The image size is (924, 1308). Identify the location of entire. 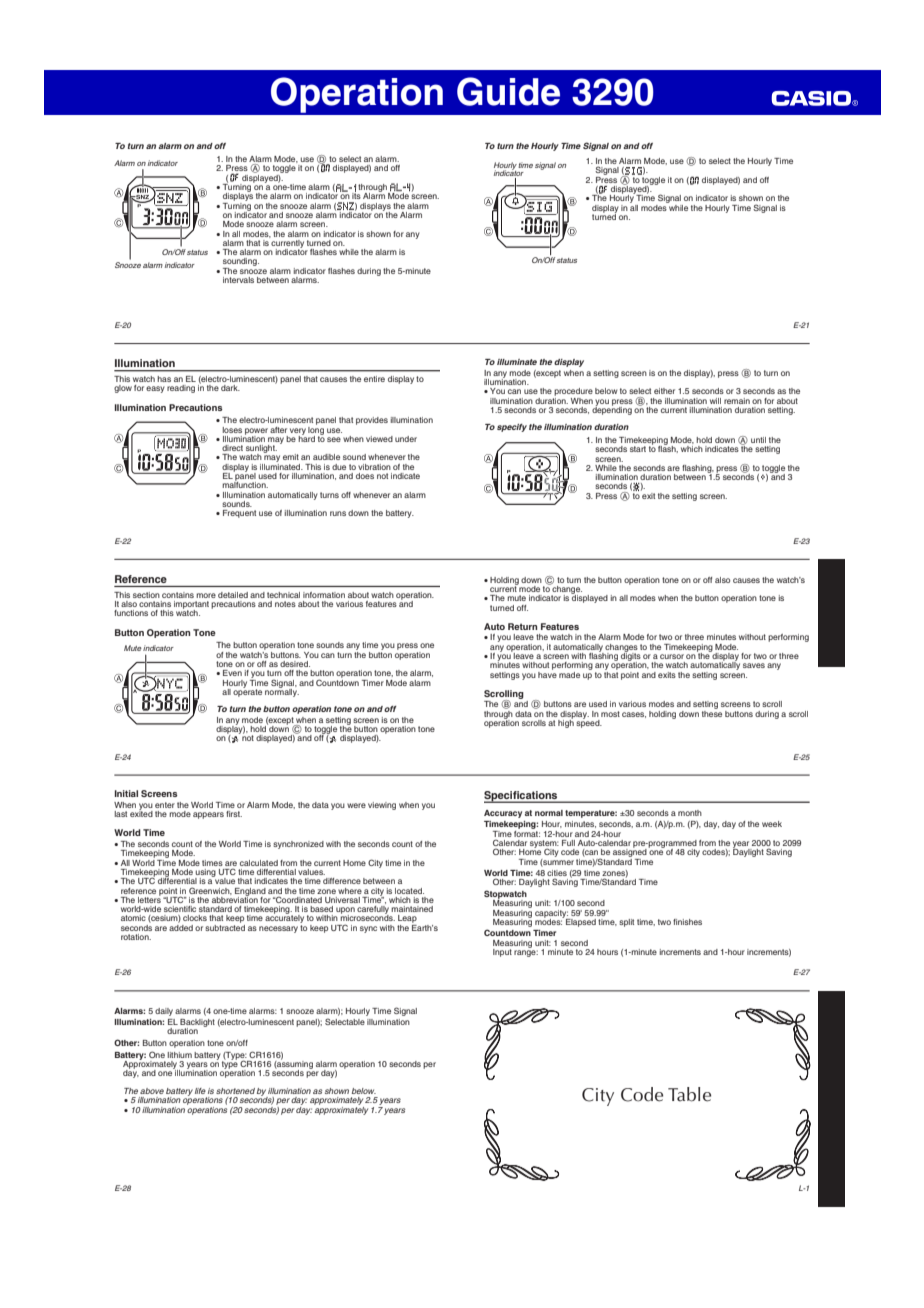
(374, 379).
